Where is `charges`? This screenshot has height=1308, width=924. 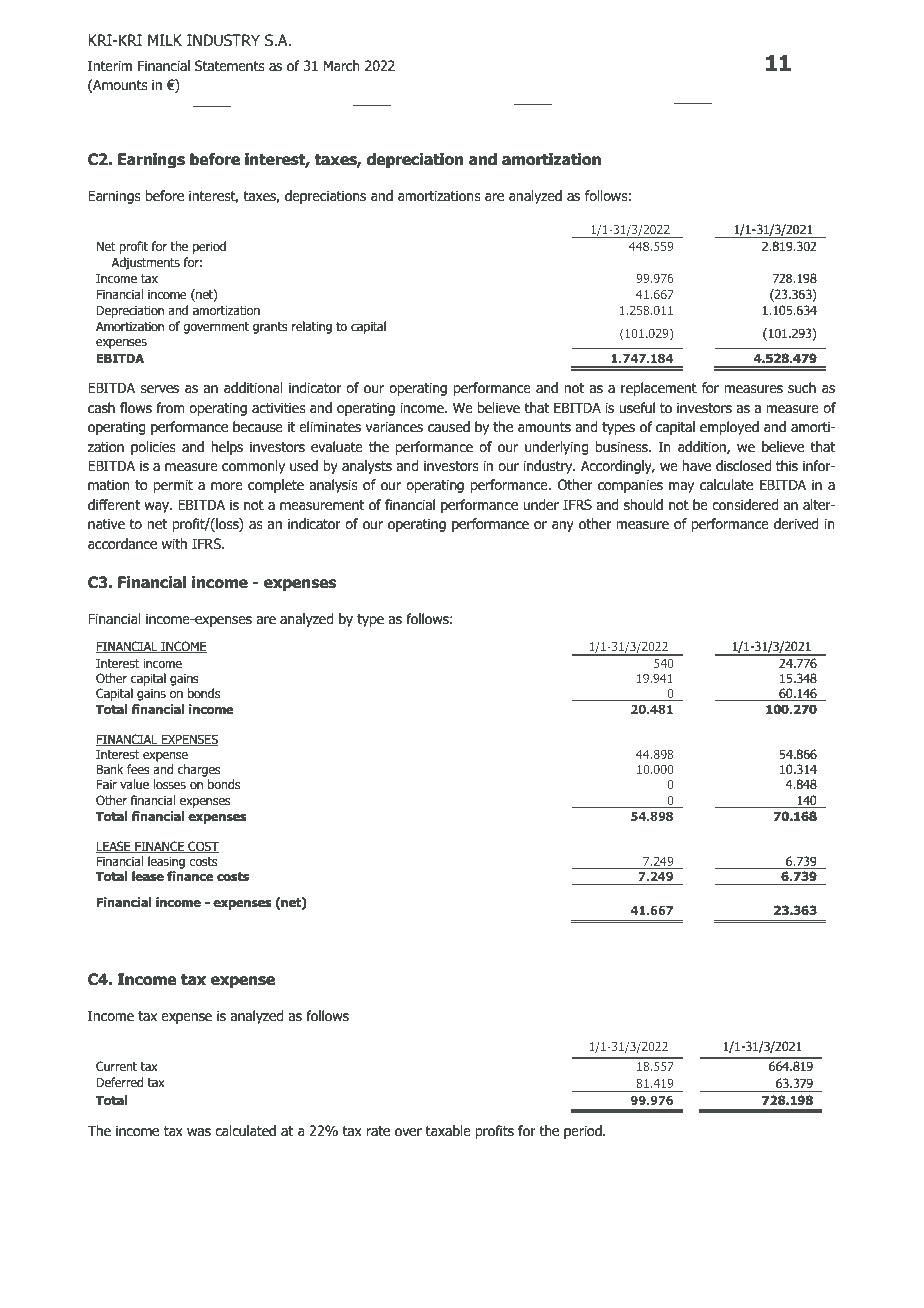
charges is located at coordinates (199, 770).
